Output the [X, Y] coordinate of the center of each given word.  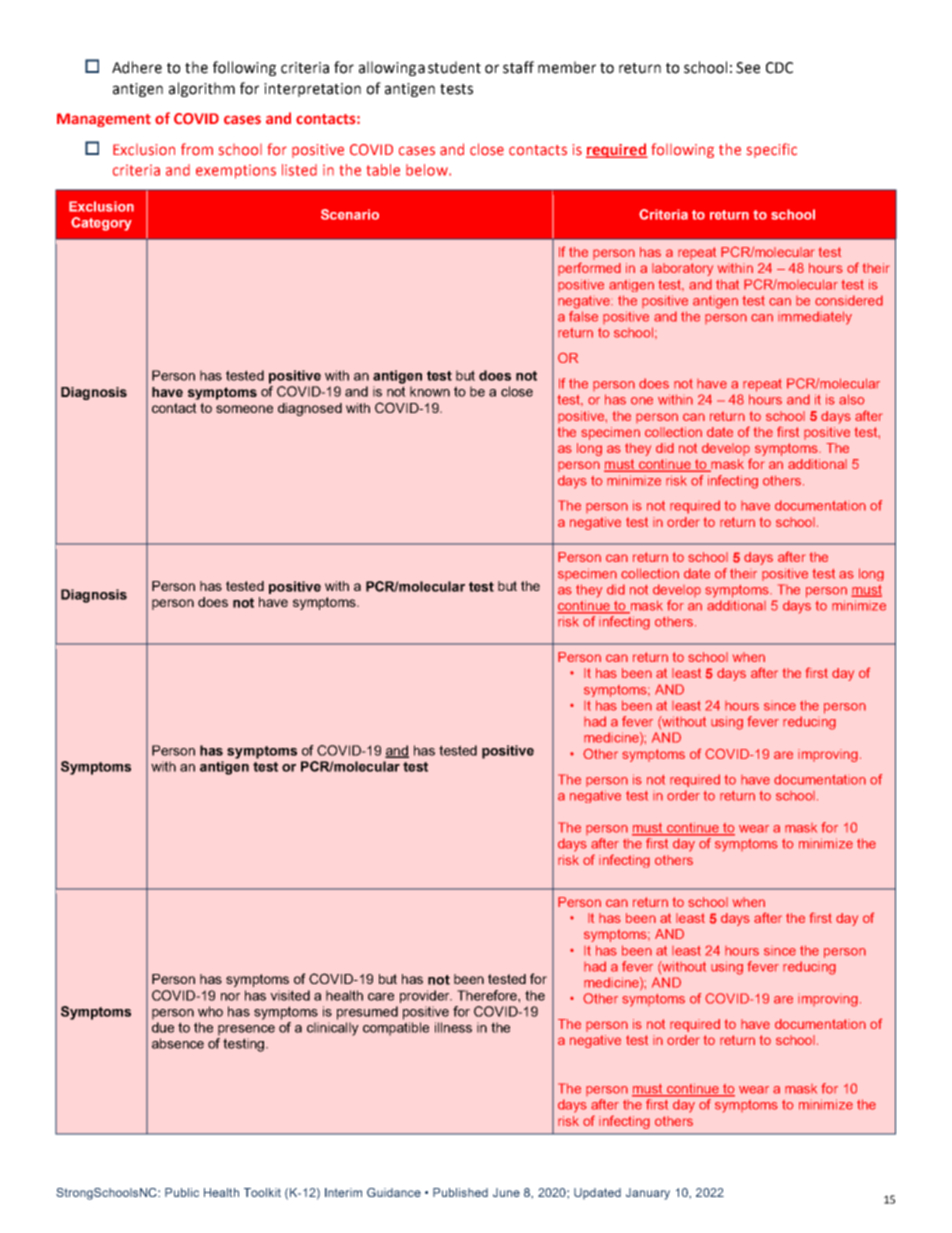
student [454, 67]
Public [182, 1192]
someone [244, 409]
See [748, 68]
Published [460, 1192]
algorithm [202, 89]
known [430, 391]
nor [230, 997]
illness [453, 1027]
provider [426, 996]
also [852, 399]
